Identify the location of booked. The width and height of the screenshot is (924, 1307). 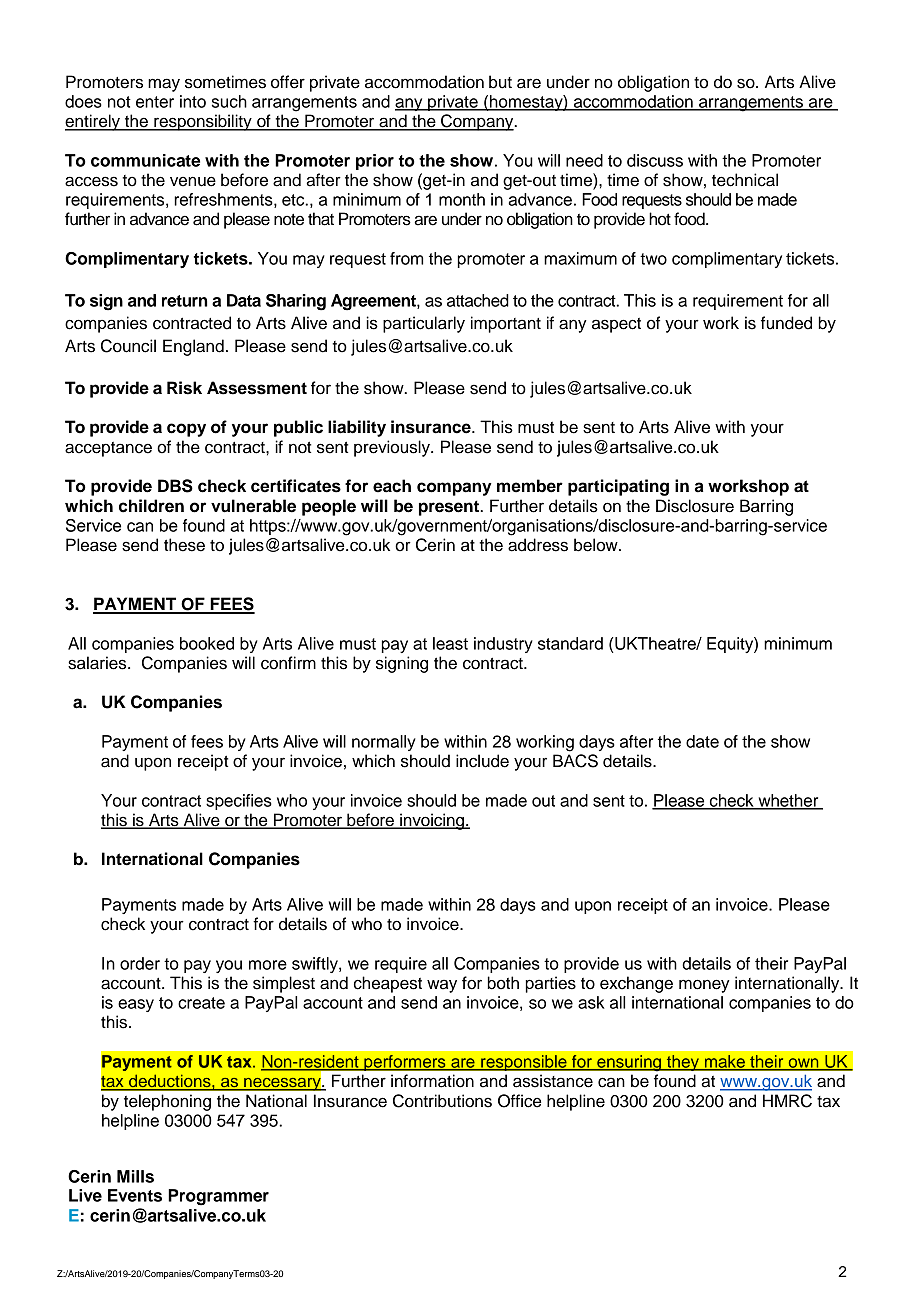
(207, 643).
